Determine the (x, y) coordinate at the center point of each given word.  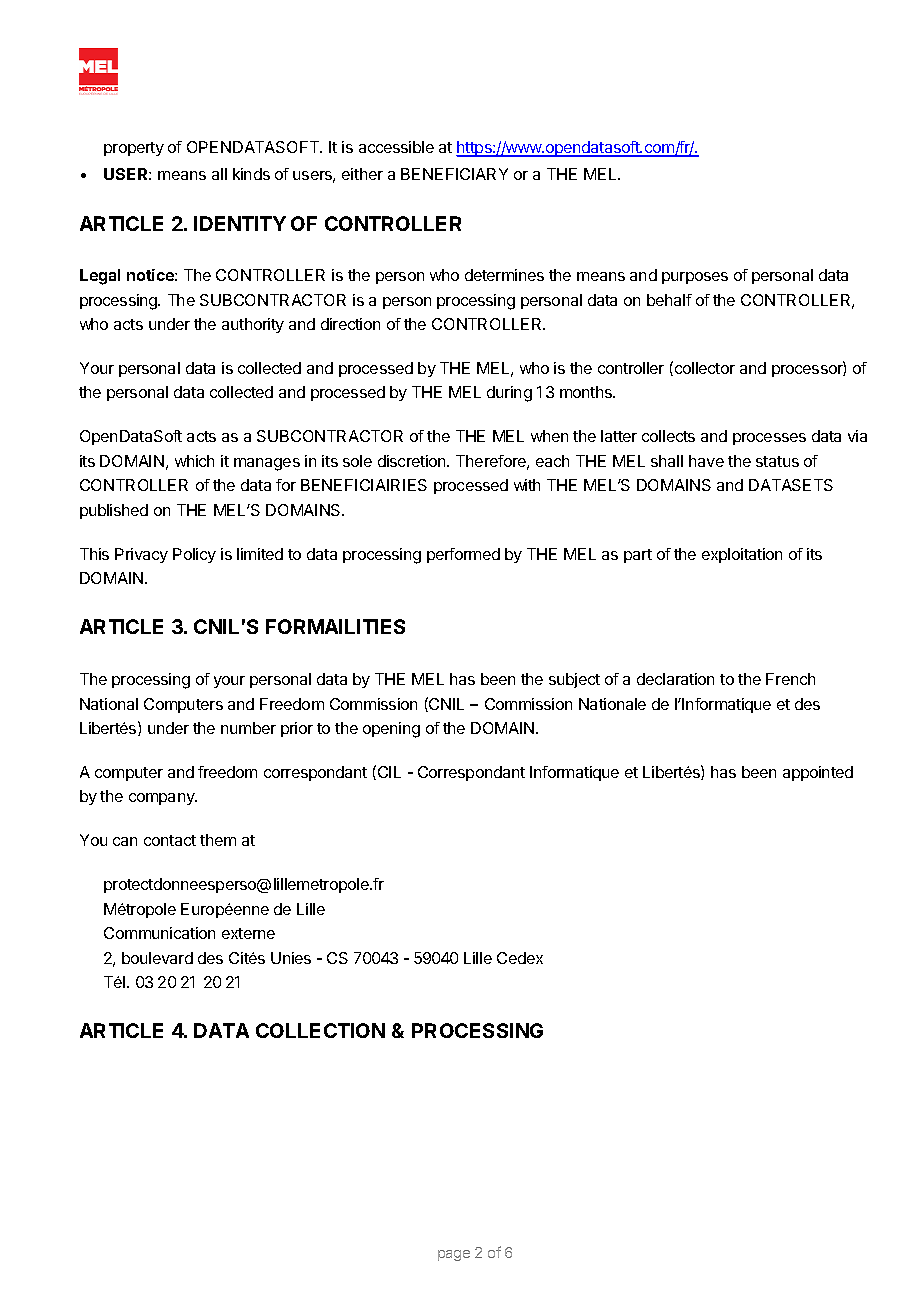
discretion (413, 461)
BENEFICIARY (454, 174)
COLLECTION (320, 1030)
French (790, 679)
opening (391, 730)
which (194, 461)
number (248, 728)
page (454, 1255)
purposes (695, 278)
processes (769, 439)
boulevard (157, 958)
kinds (251, 174)
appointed (818, 773)
